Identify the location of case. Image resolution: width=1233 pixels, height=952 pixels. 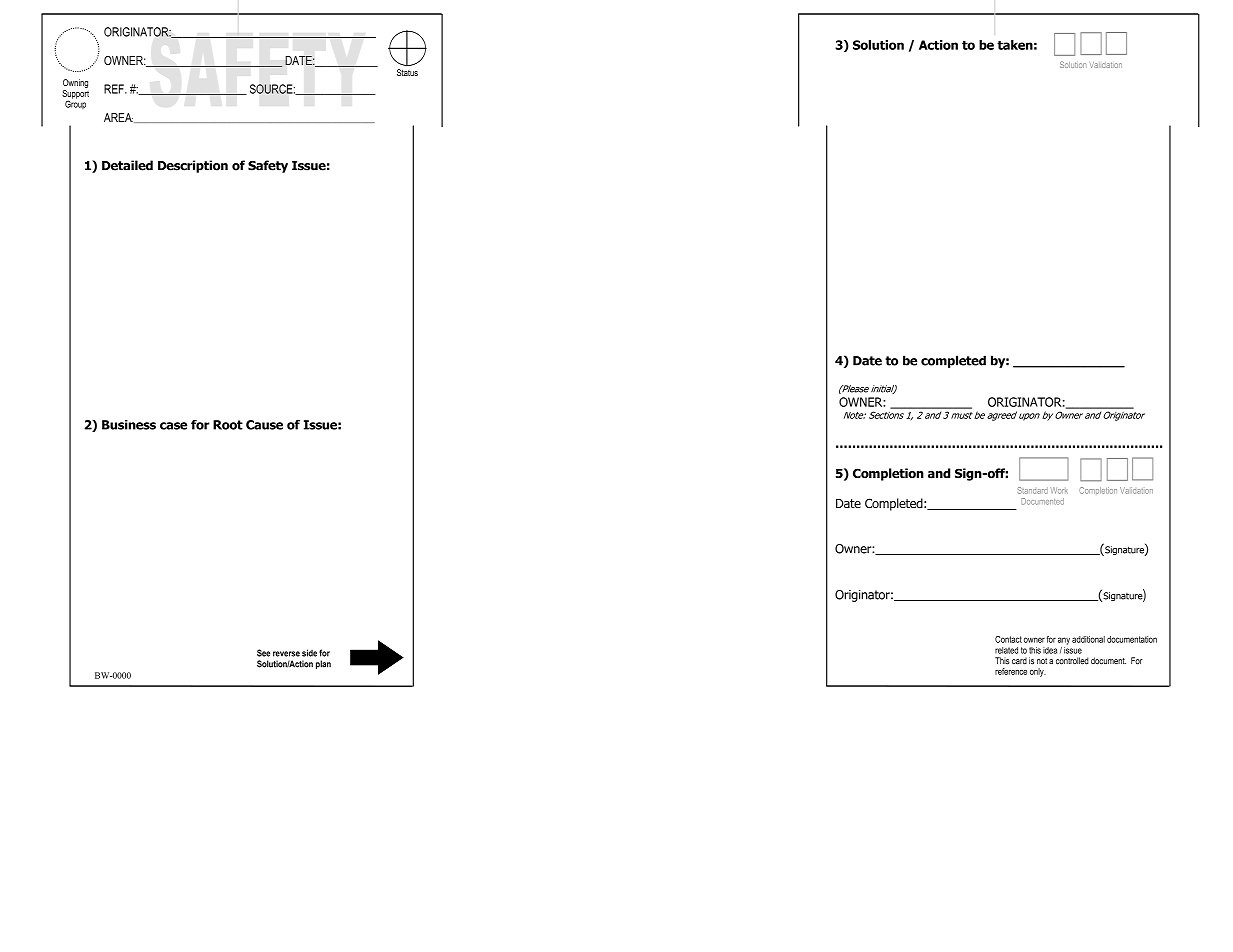
(173, 426).
